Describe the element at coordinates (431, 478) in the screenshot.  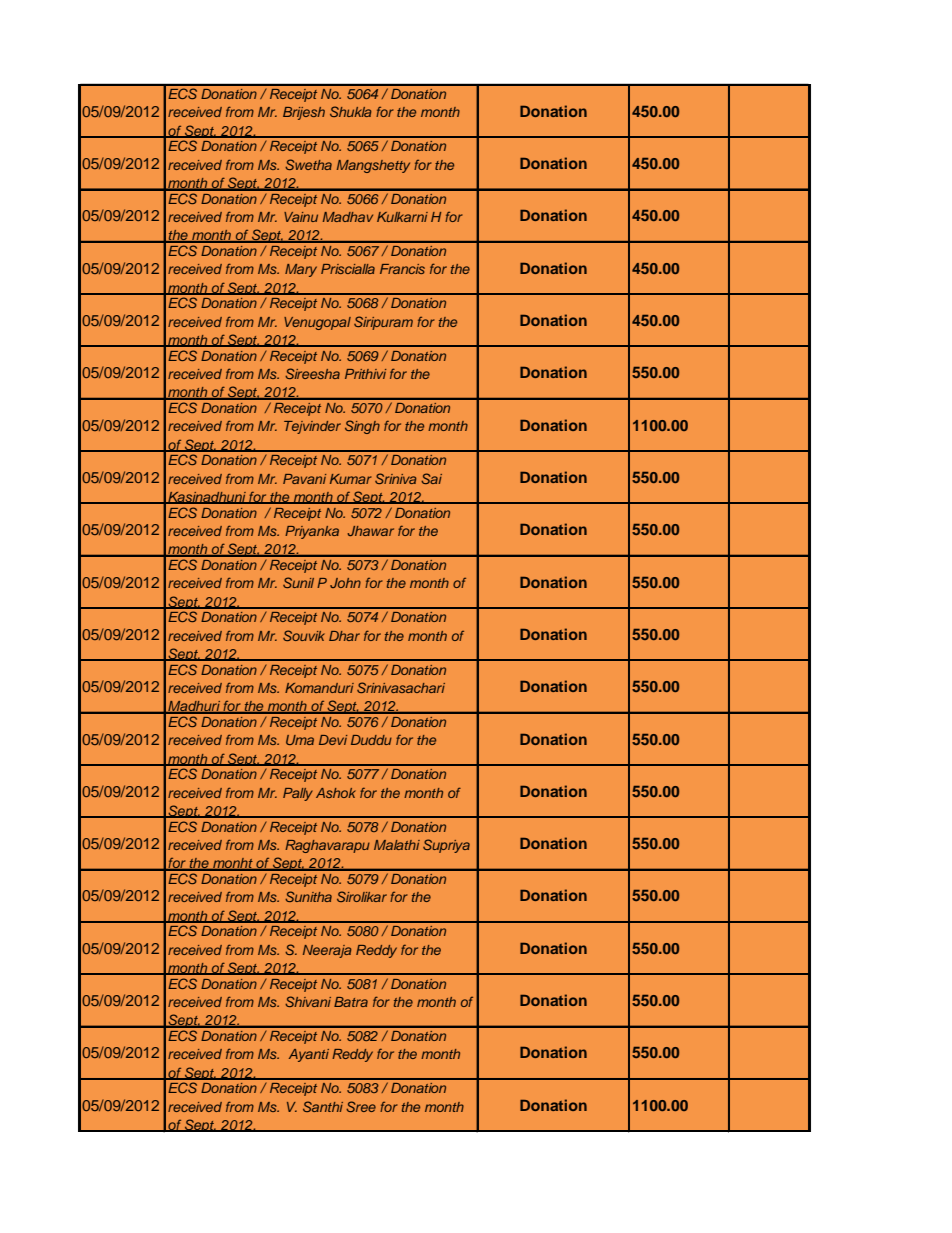
I see `Sai` at that location.
